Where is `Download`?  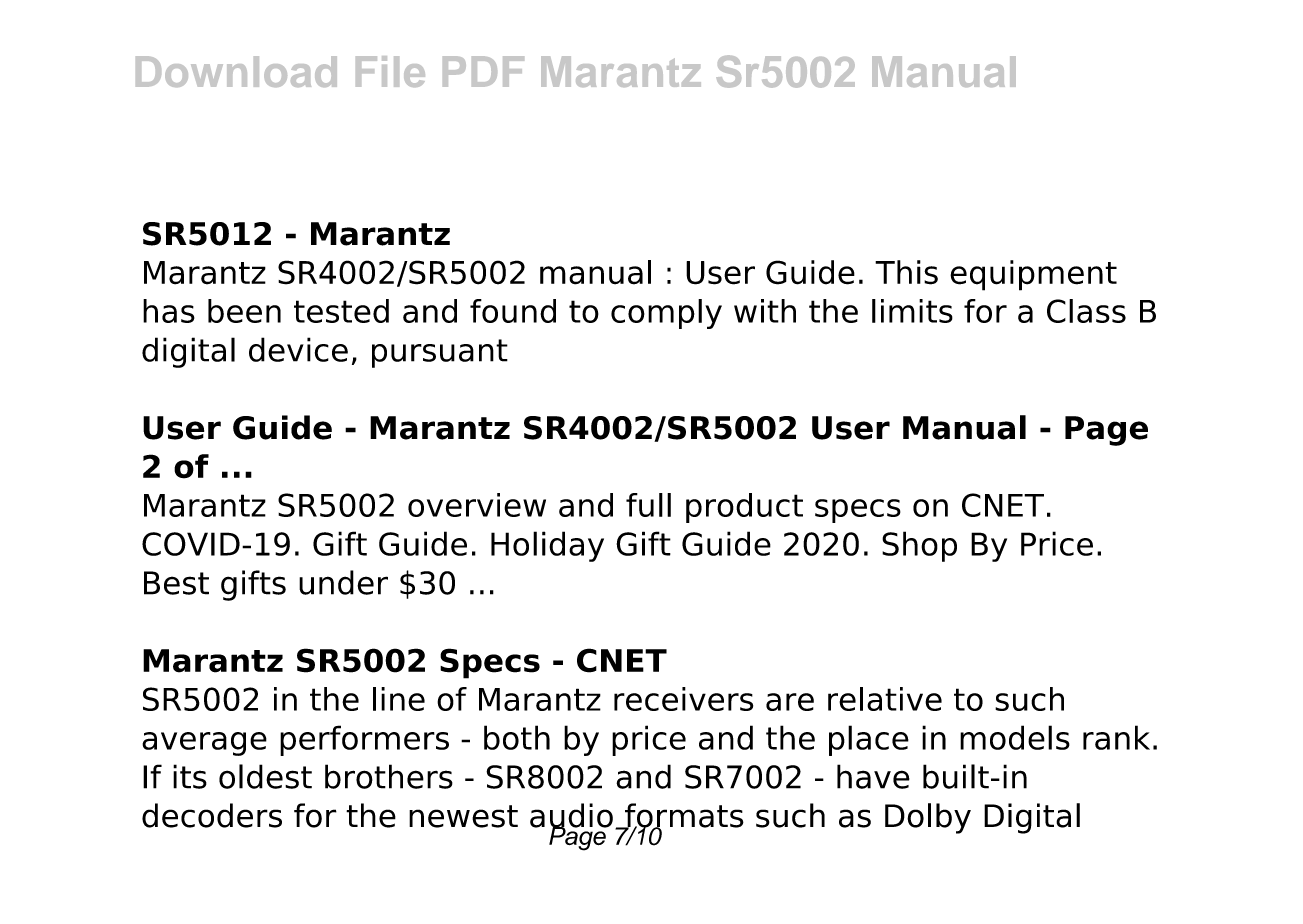
Download is located at coordinates (236, 71).
